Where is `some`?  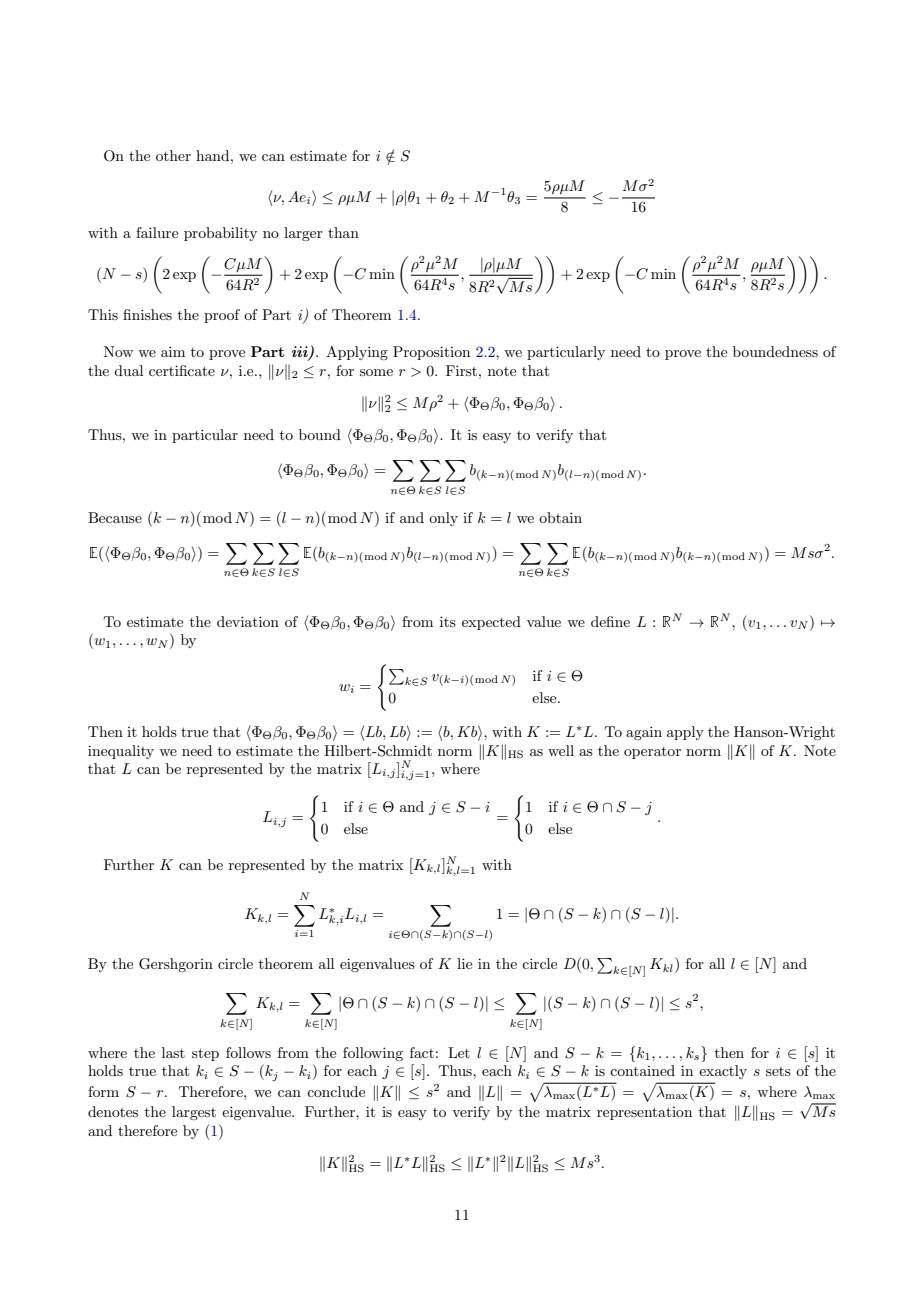 some is located at coordinates (376, 372).
